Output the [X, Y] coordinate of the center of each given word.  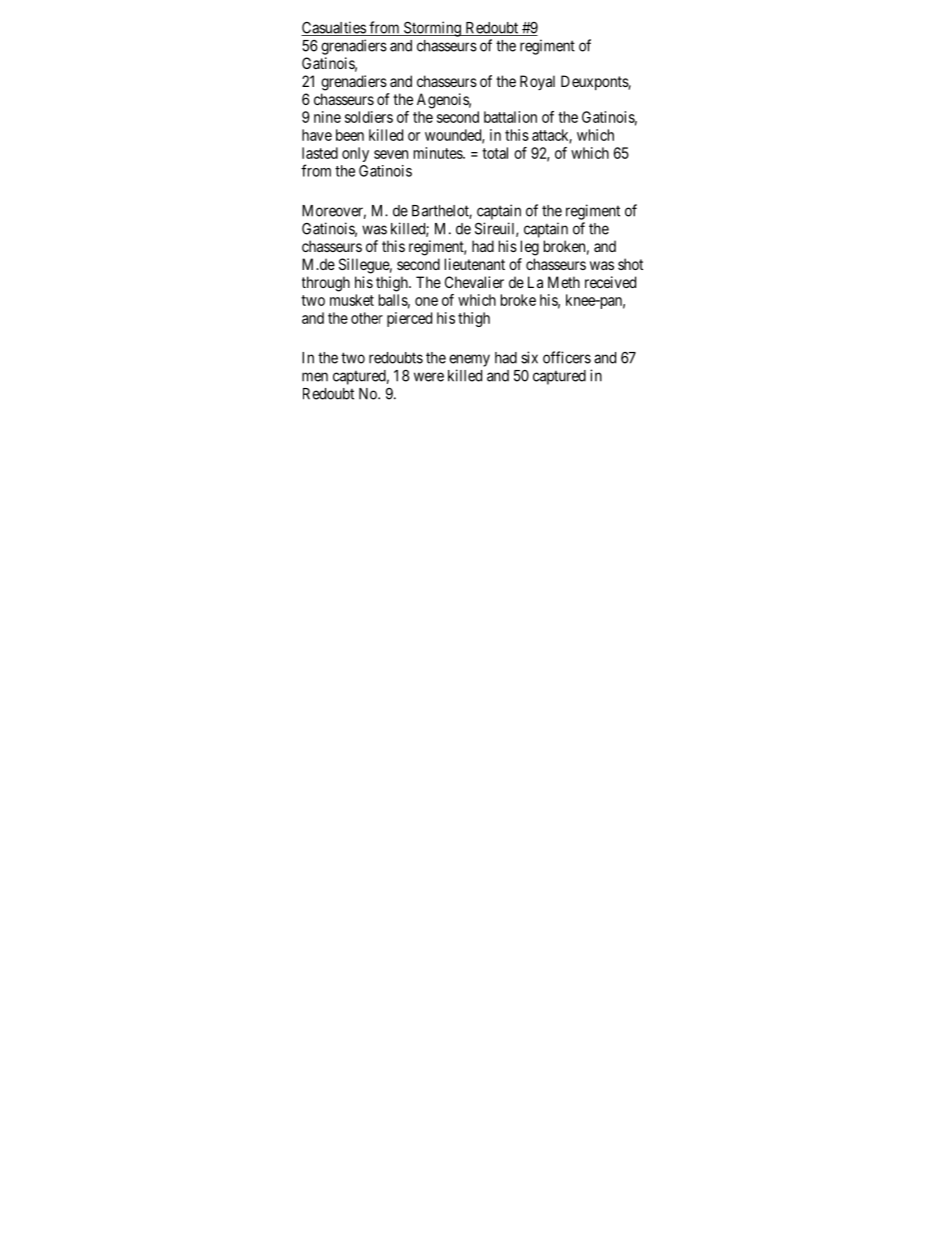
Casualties [334, 28]
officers [567, 357]
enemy [469, 360]
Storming [432, 29]
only [355, 154]
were [429, 377]
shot [630, 264]
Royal [537, 82]
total [495, 153]
